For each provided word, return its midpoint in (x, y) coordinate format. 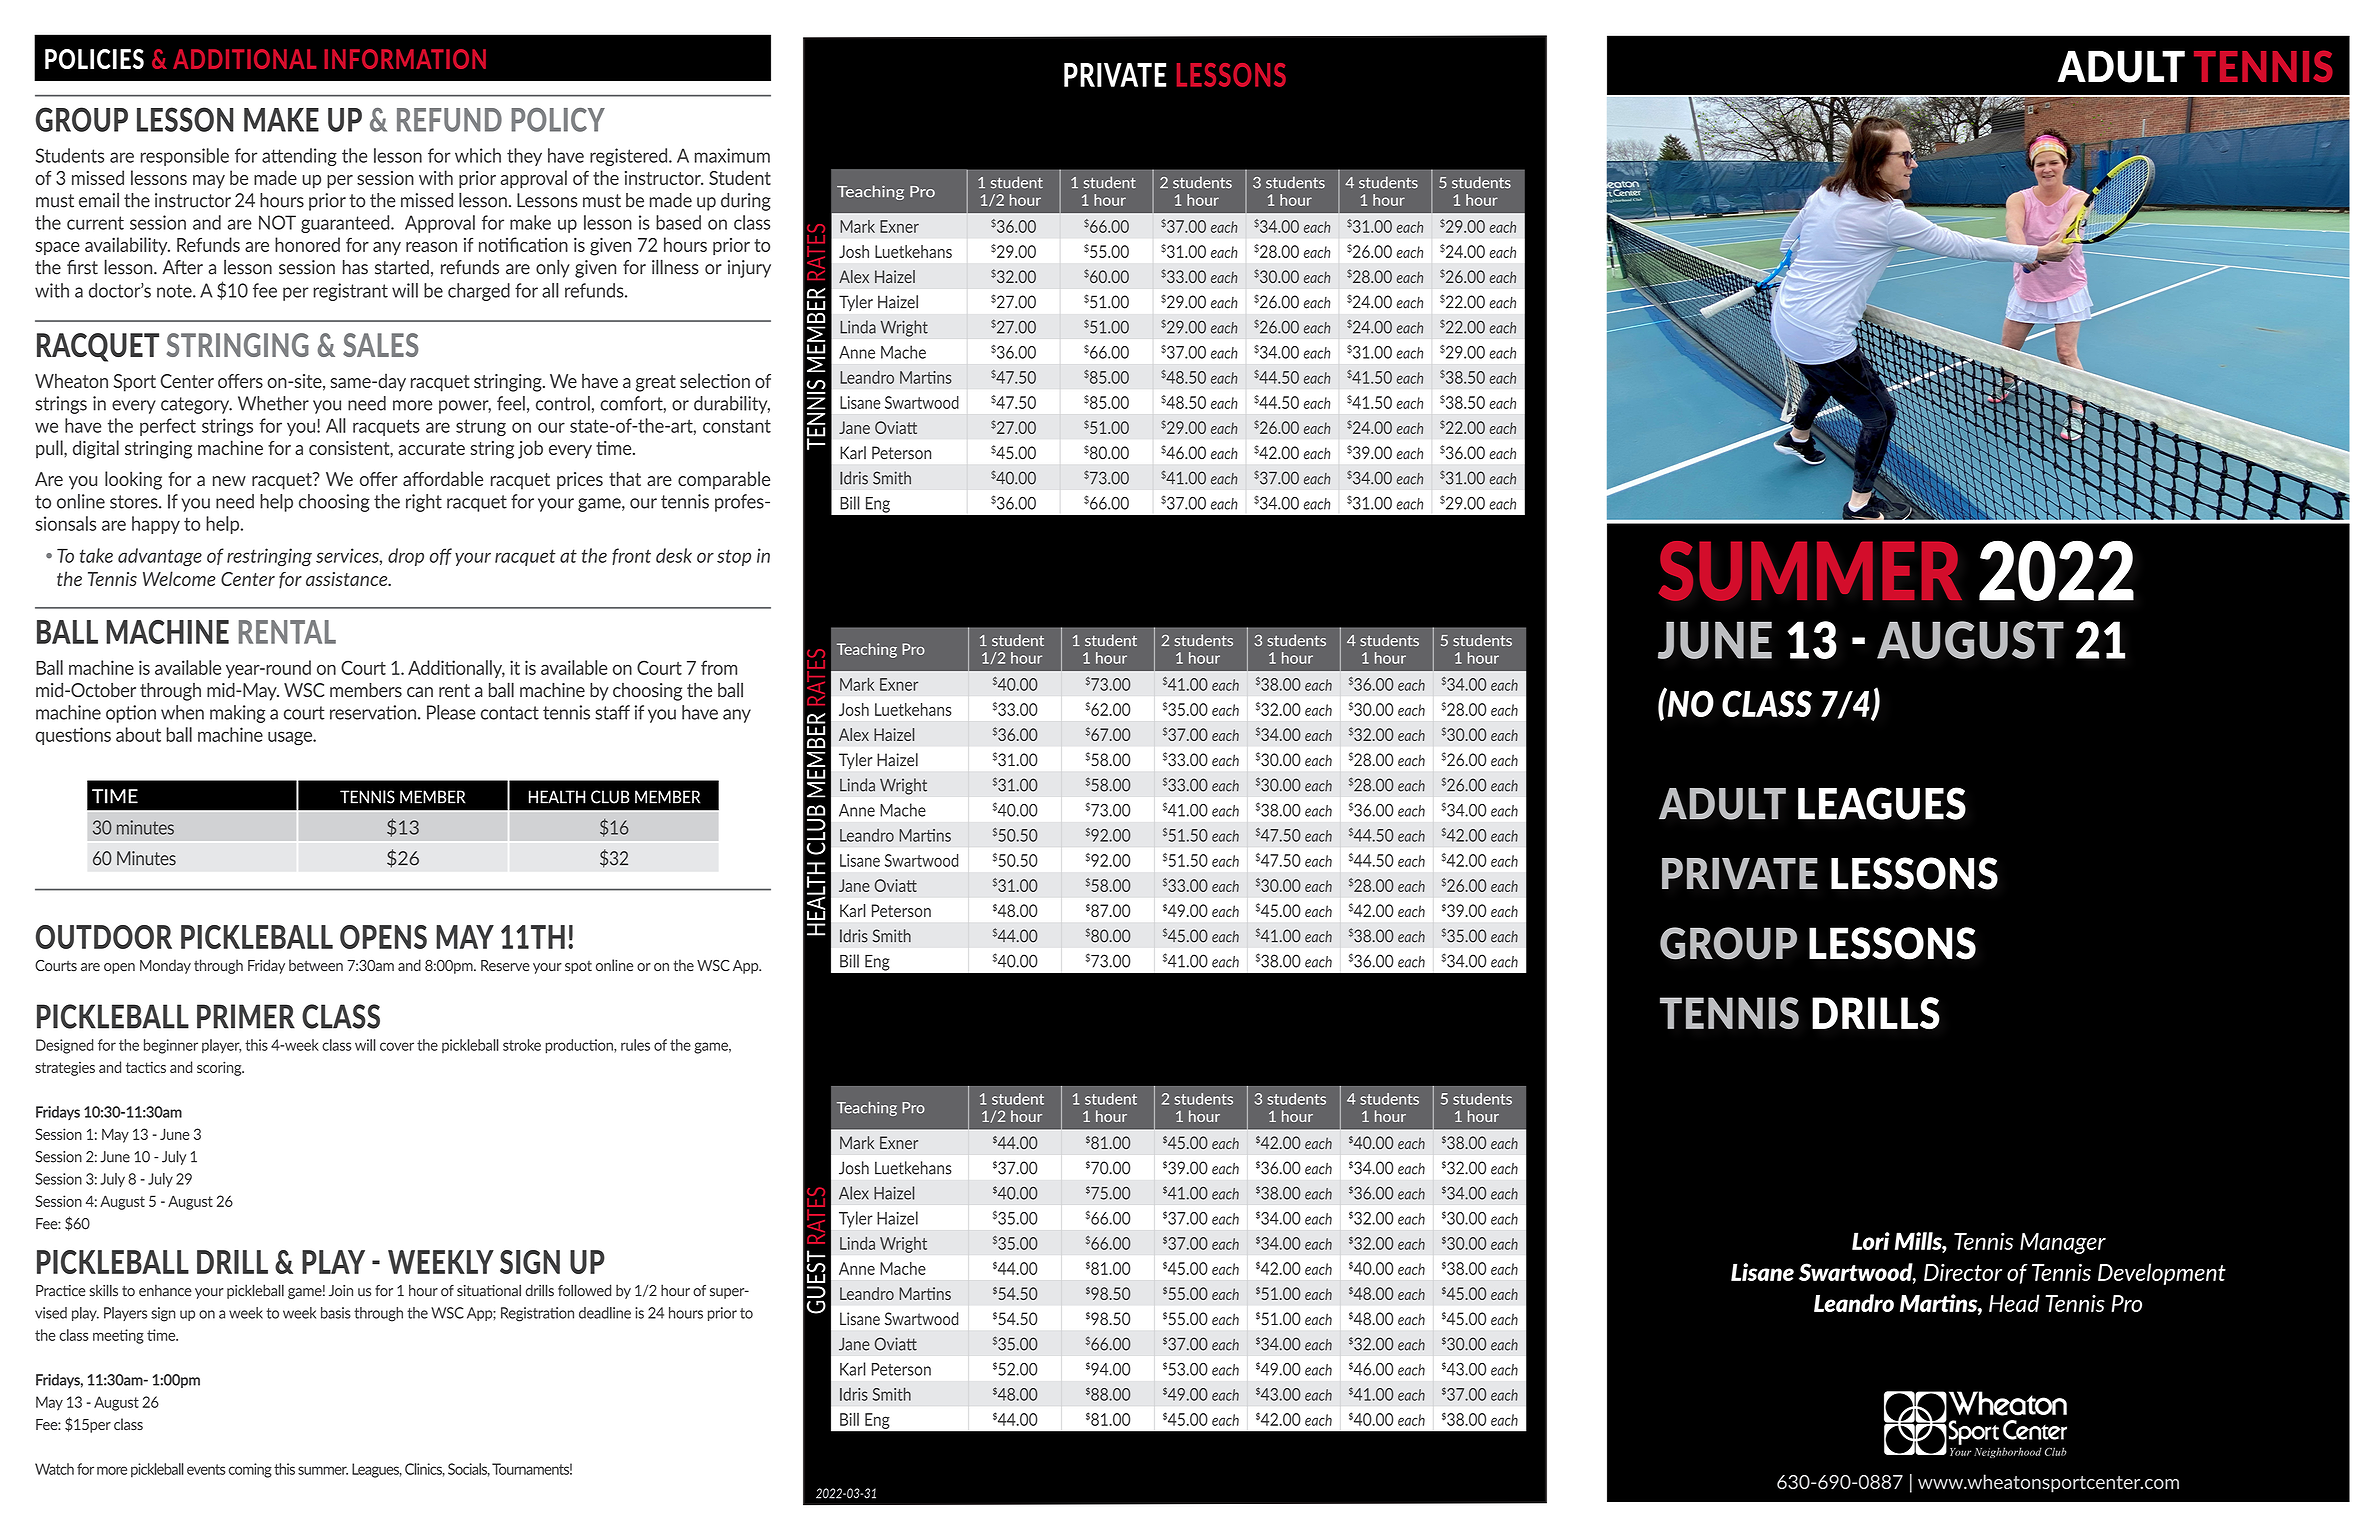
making (237, 714)
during (746, 202)
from (719, 667)
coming (250, 1470)
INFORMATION (405, 59)
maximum (732, 155)
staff (612, 712)
